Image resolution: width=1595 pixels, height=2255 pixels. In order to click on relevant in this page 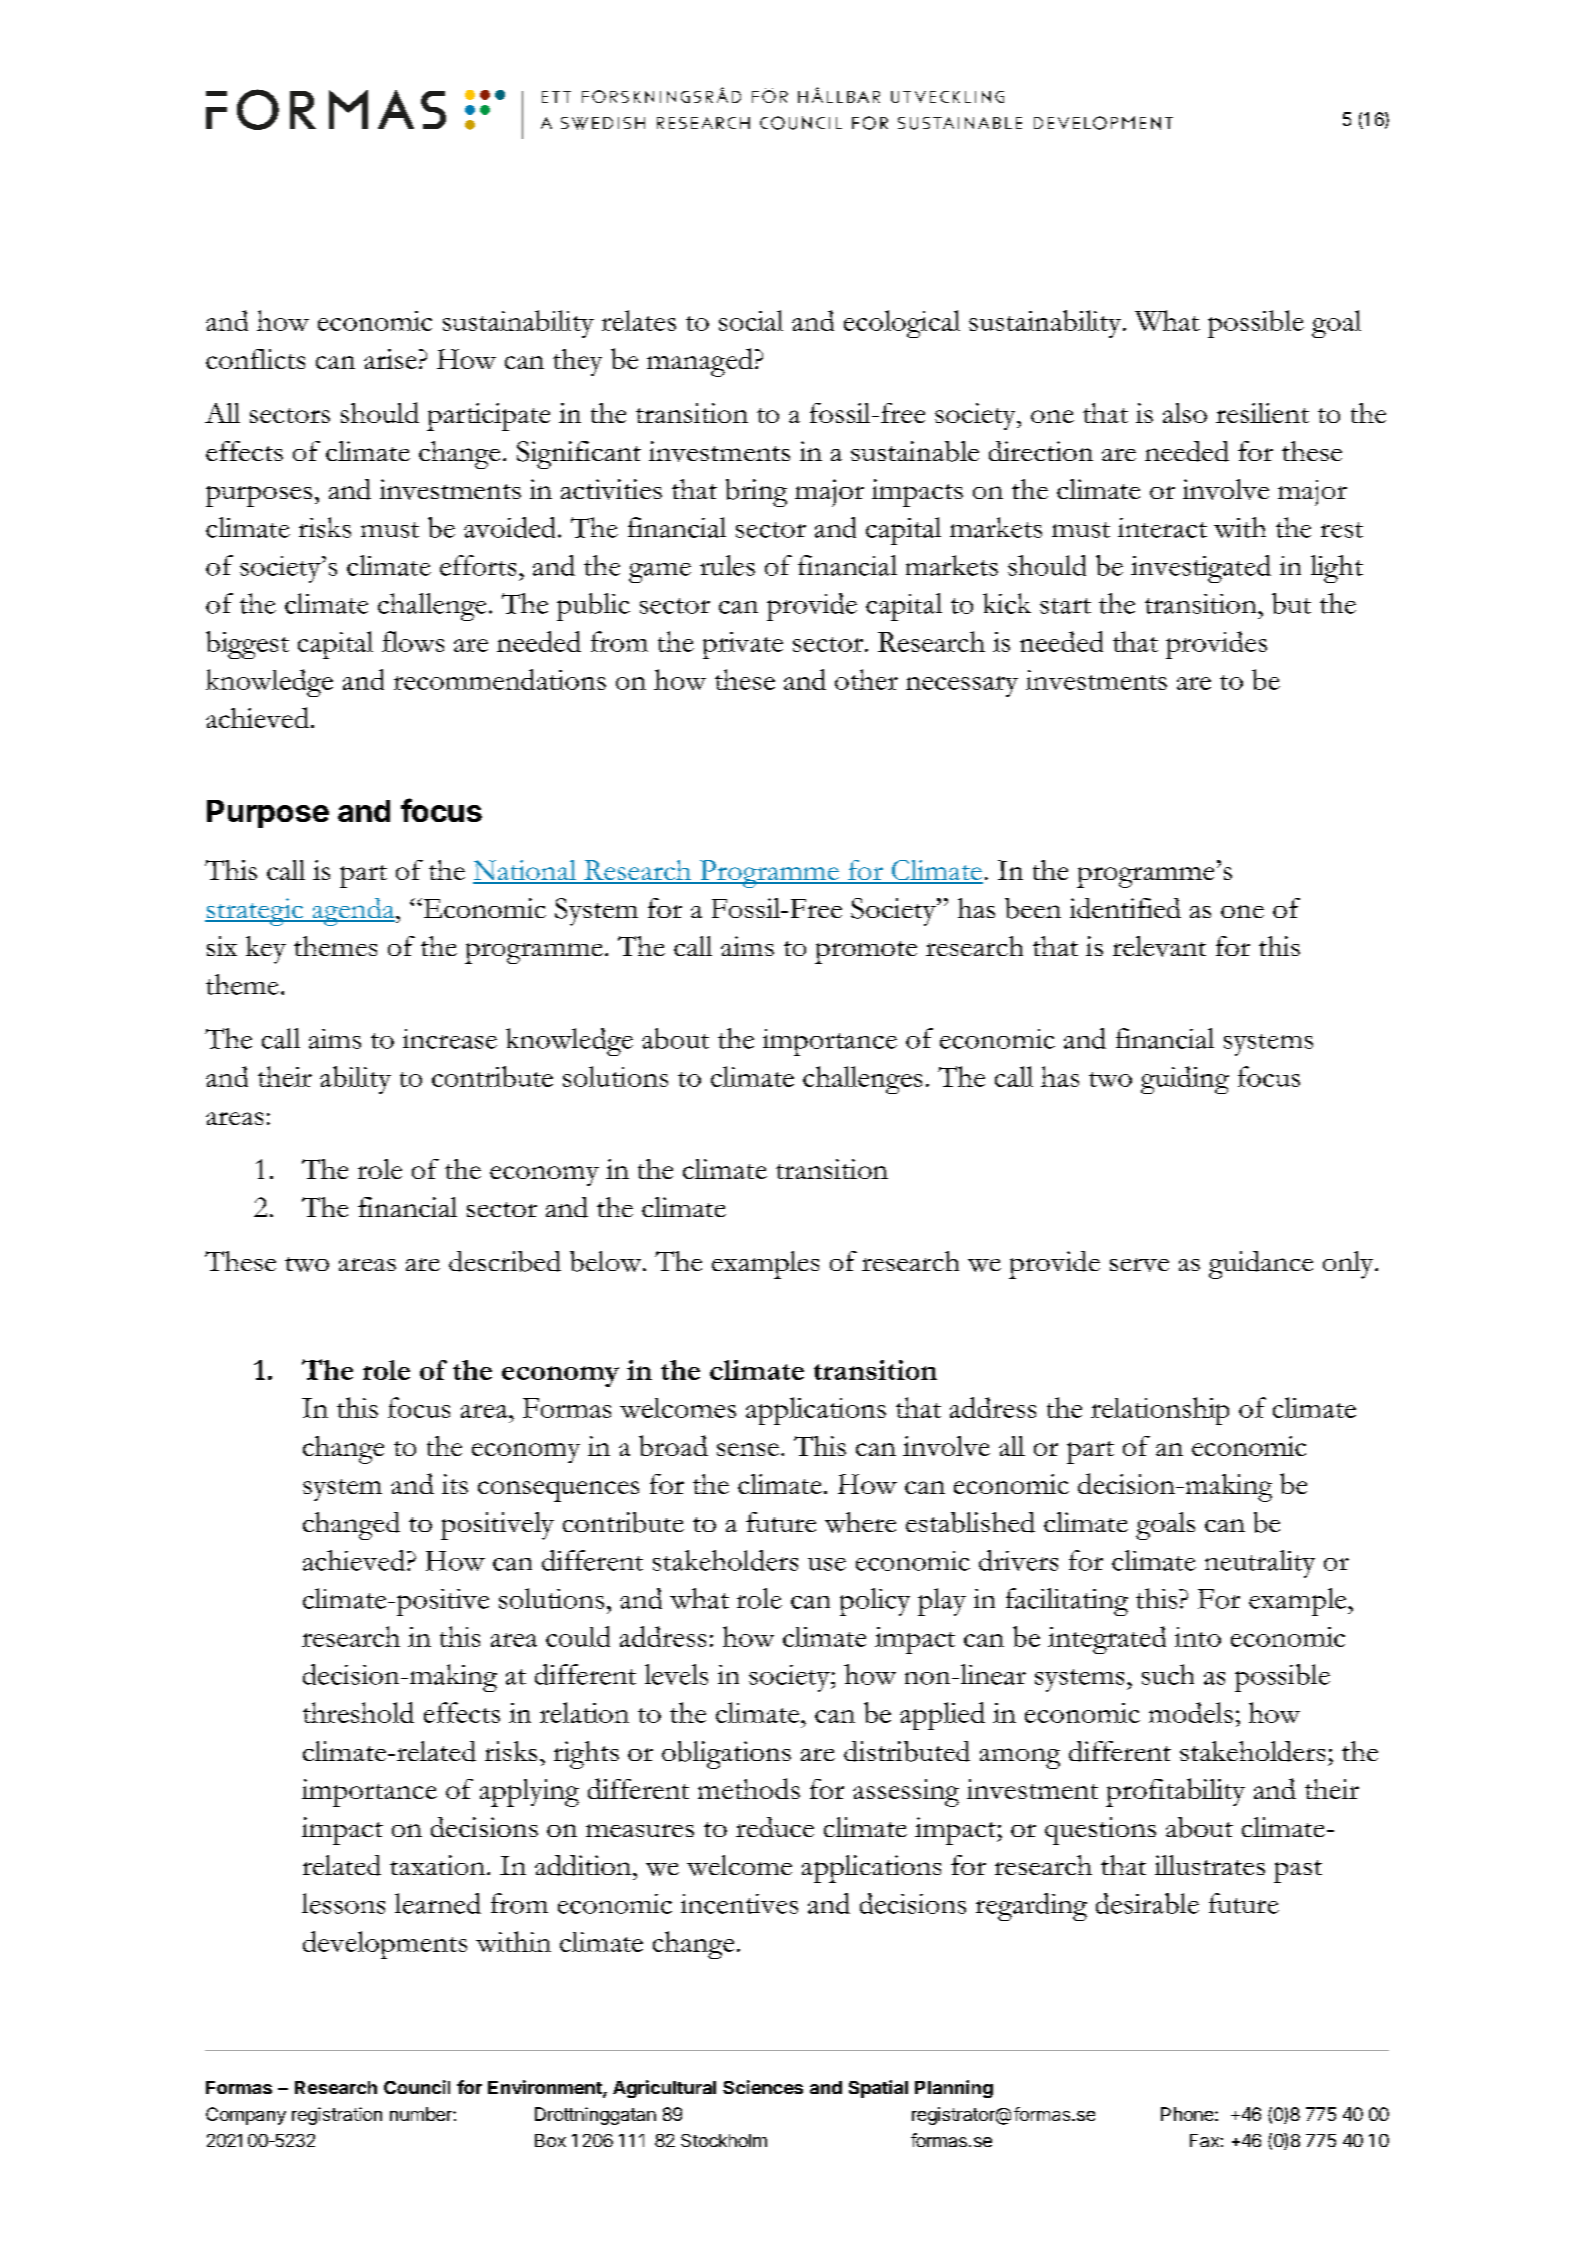, I will do `click(1159, 946)`.
